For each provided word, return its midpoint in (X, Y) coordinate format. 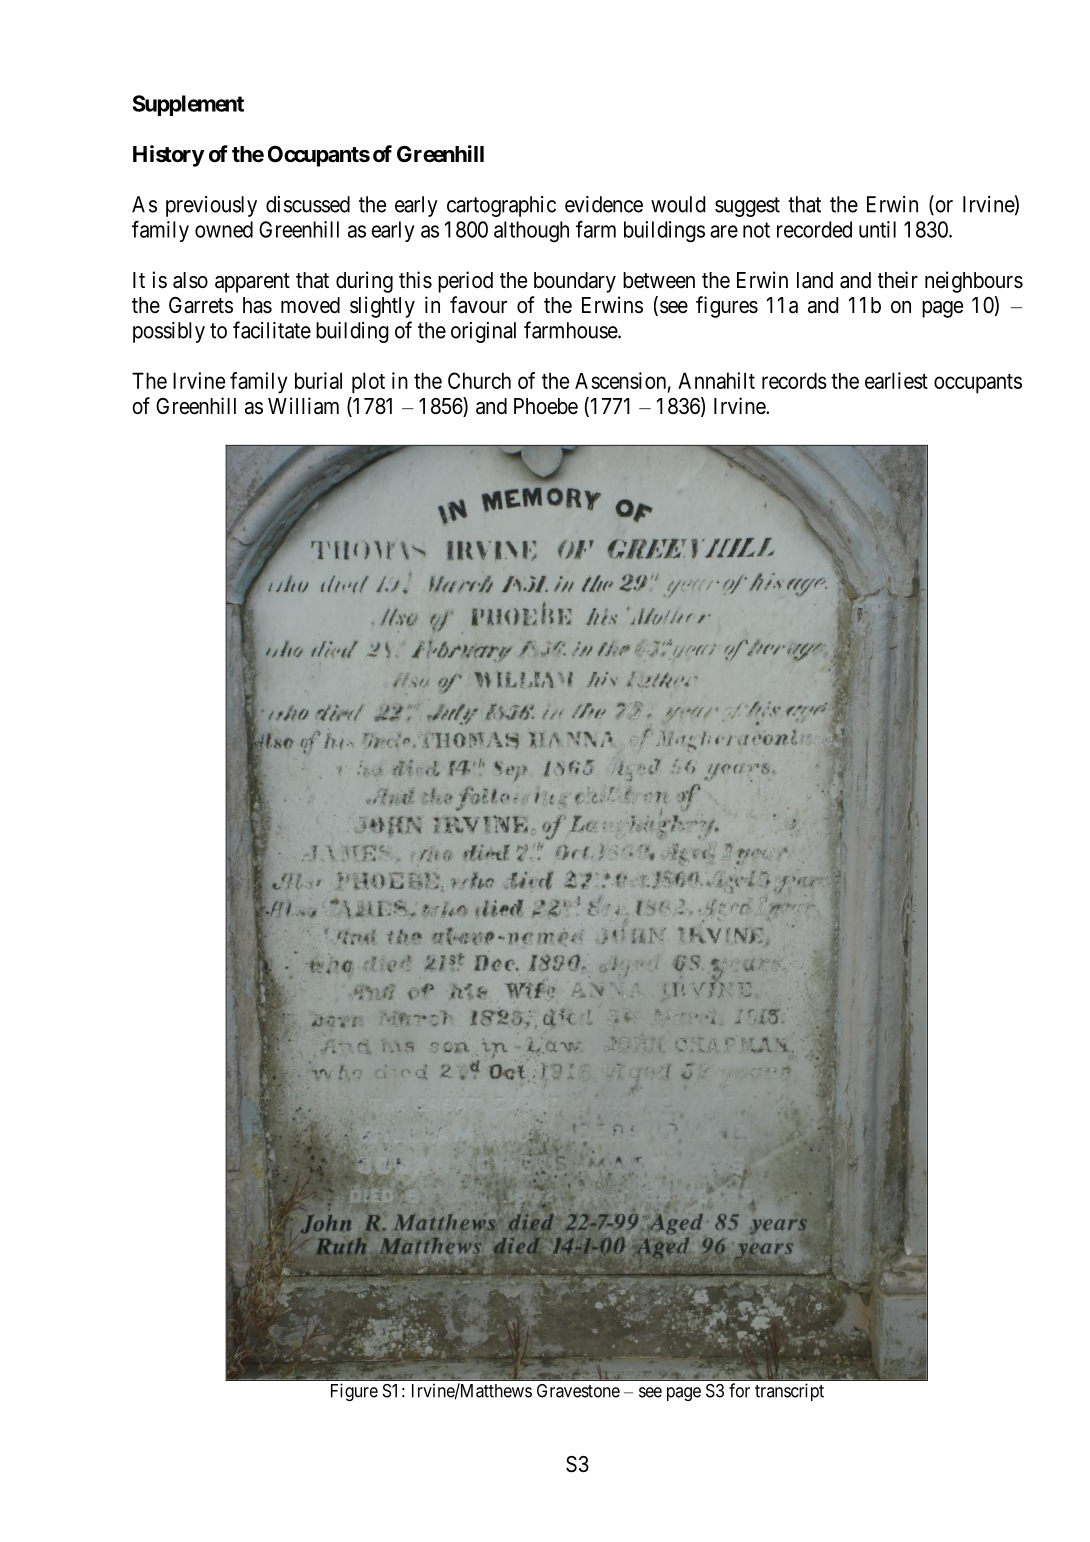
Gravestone (578, 1391)
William (303, 406)
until (877, 229)
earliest (896, 380)
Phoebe (546, 406)
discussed (308, 204)
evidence (604, 204)
